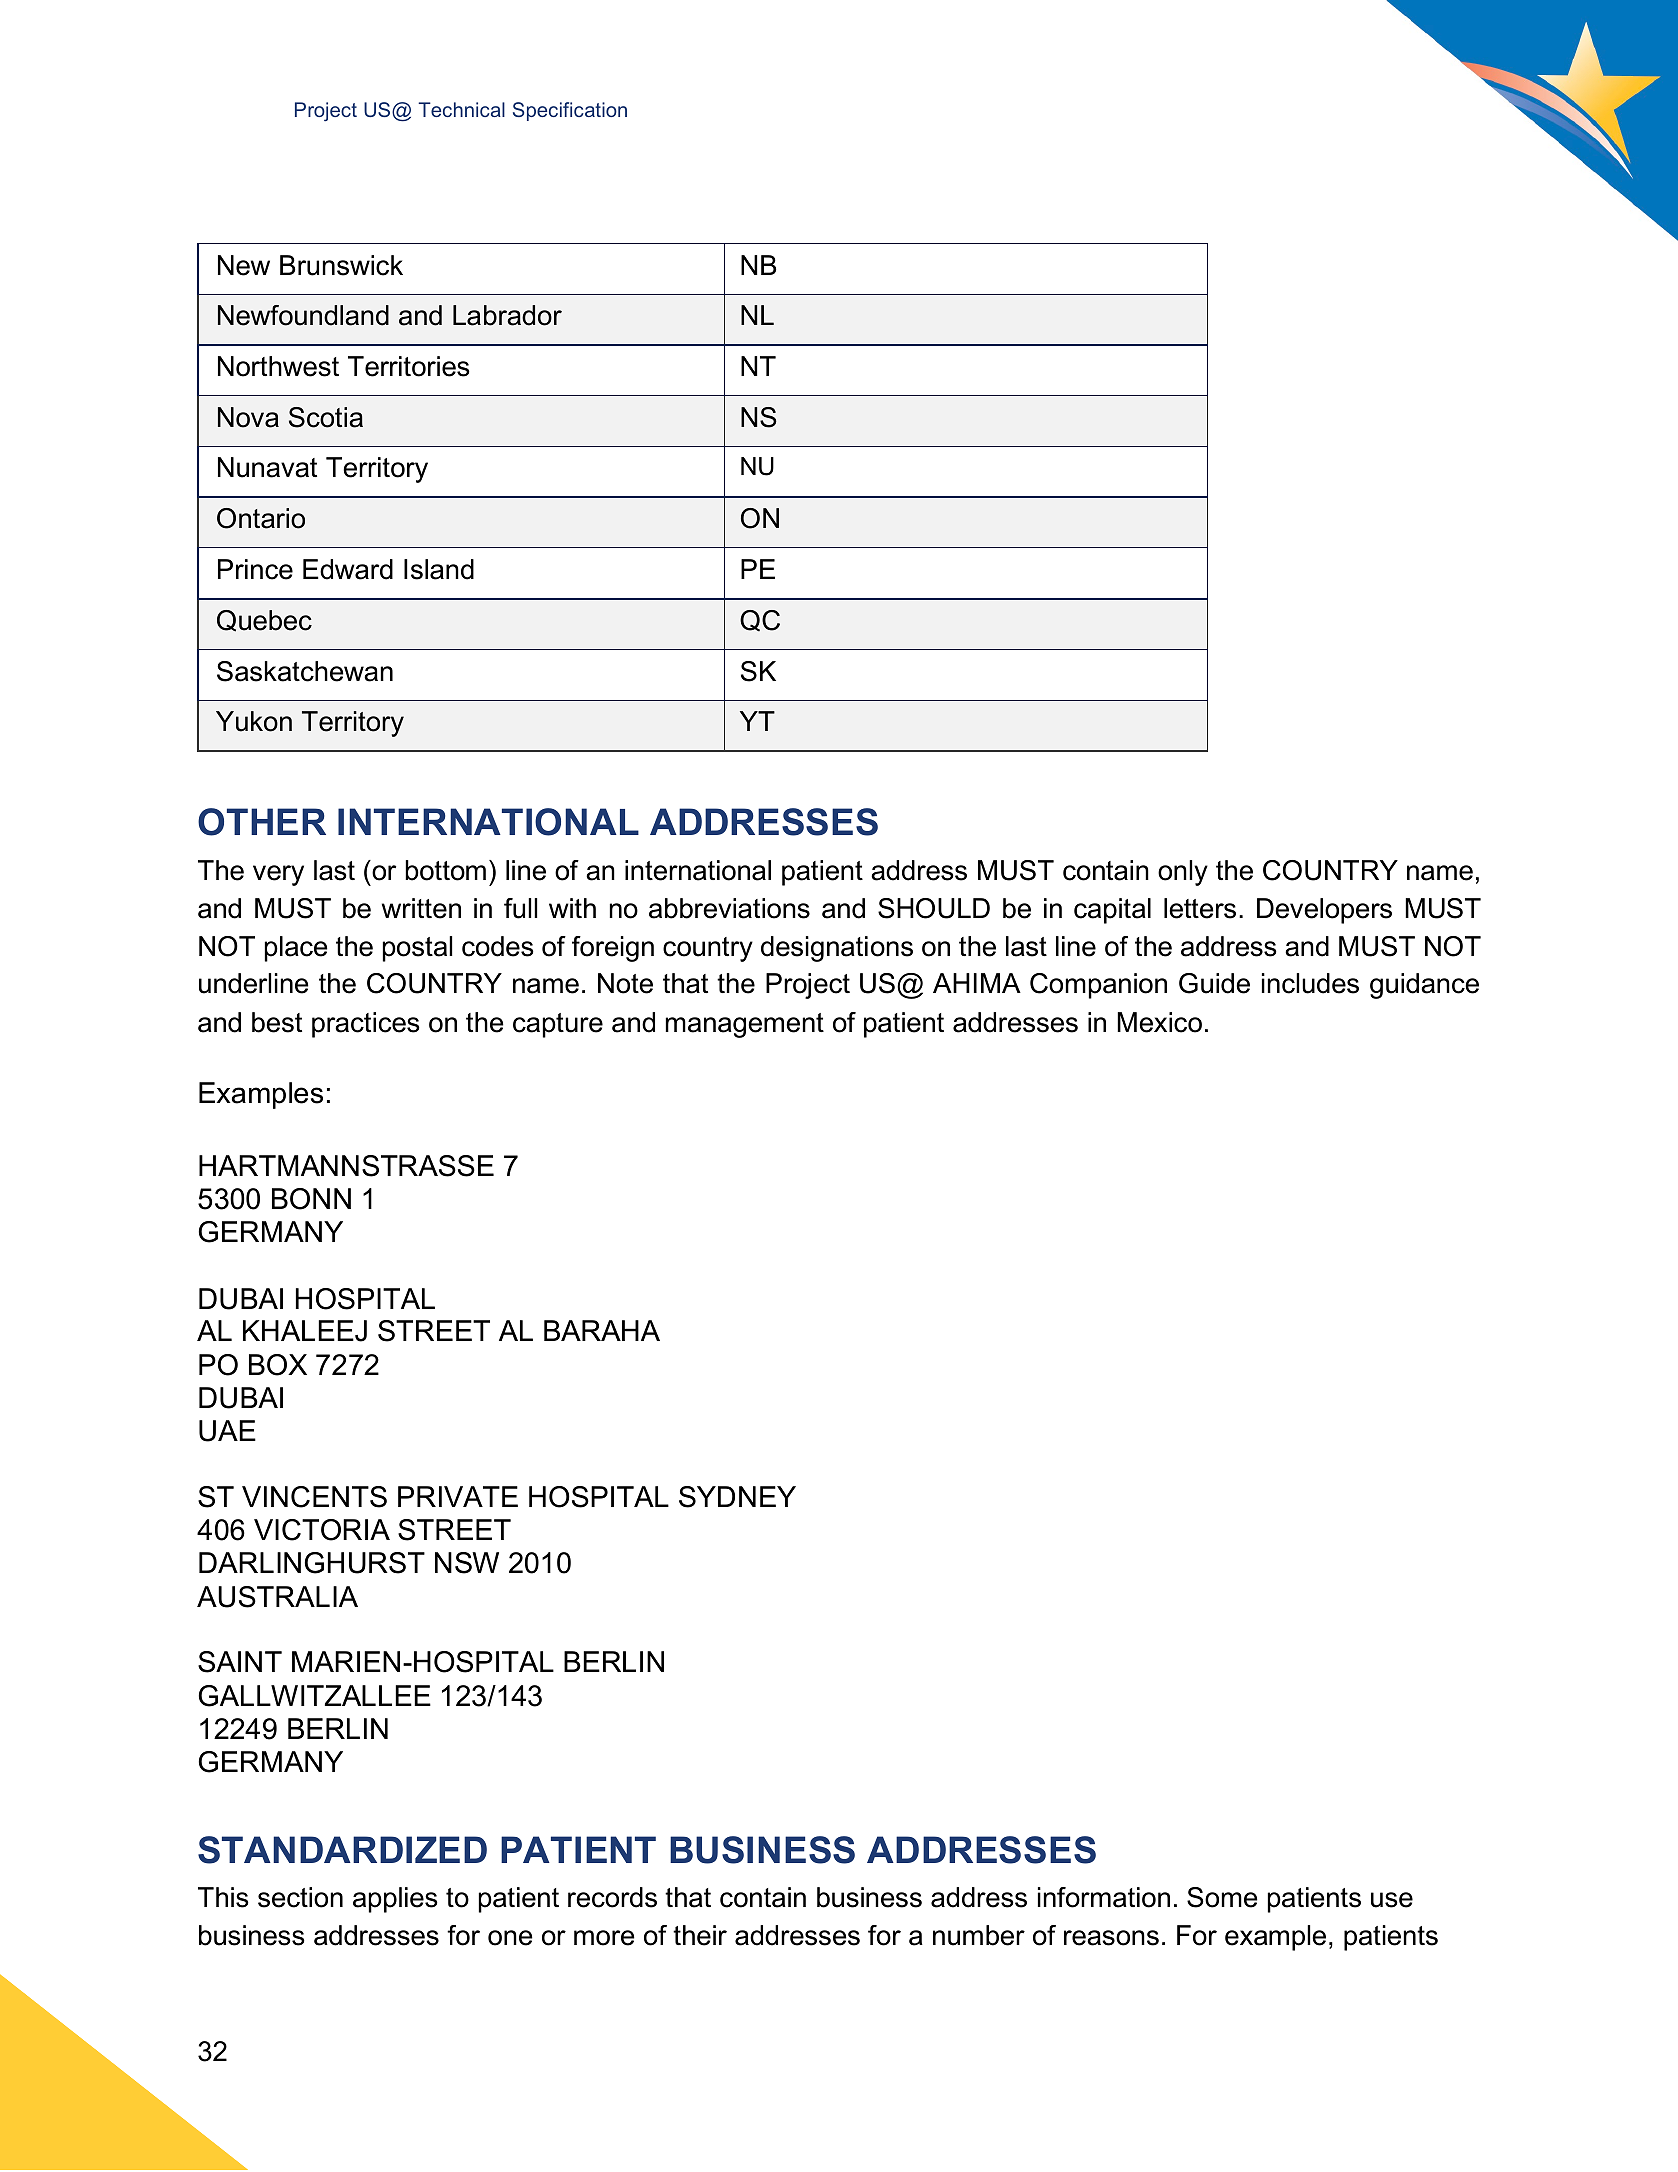 This screenshot has height=2172, width=1678. I want to click on Saskatchewan, so click(305, 671).
